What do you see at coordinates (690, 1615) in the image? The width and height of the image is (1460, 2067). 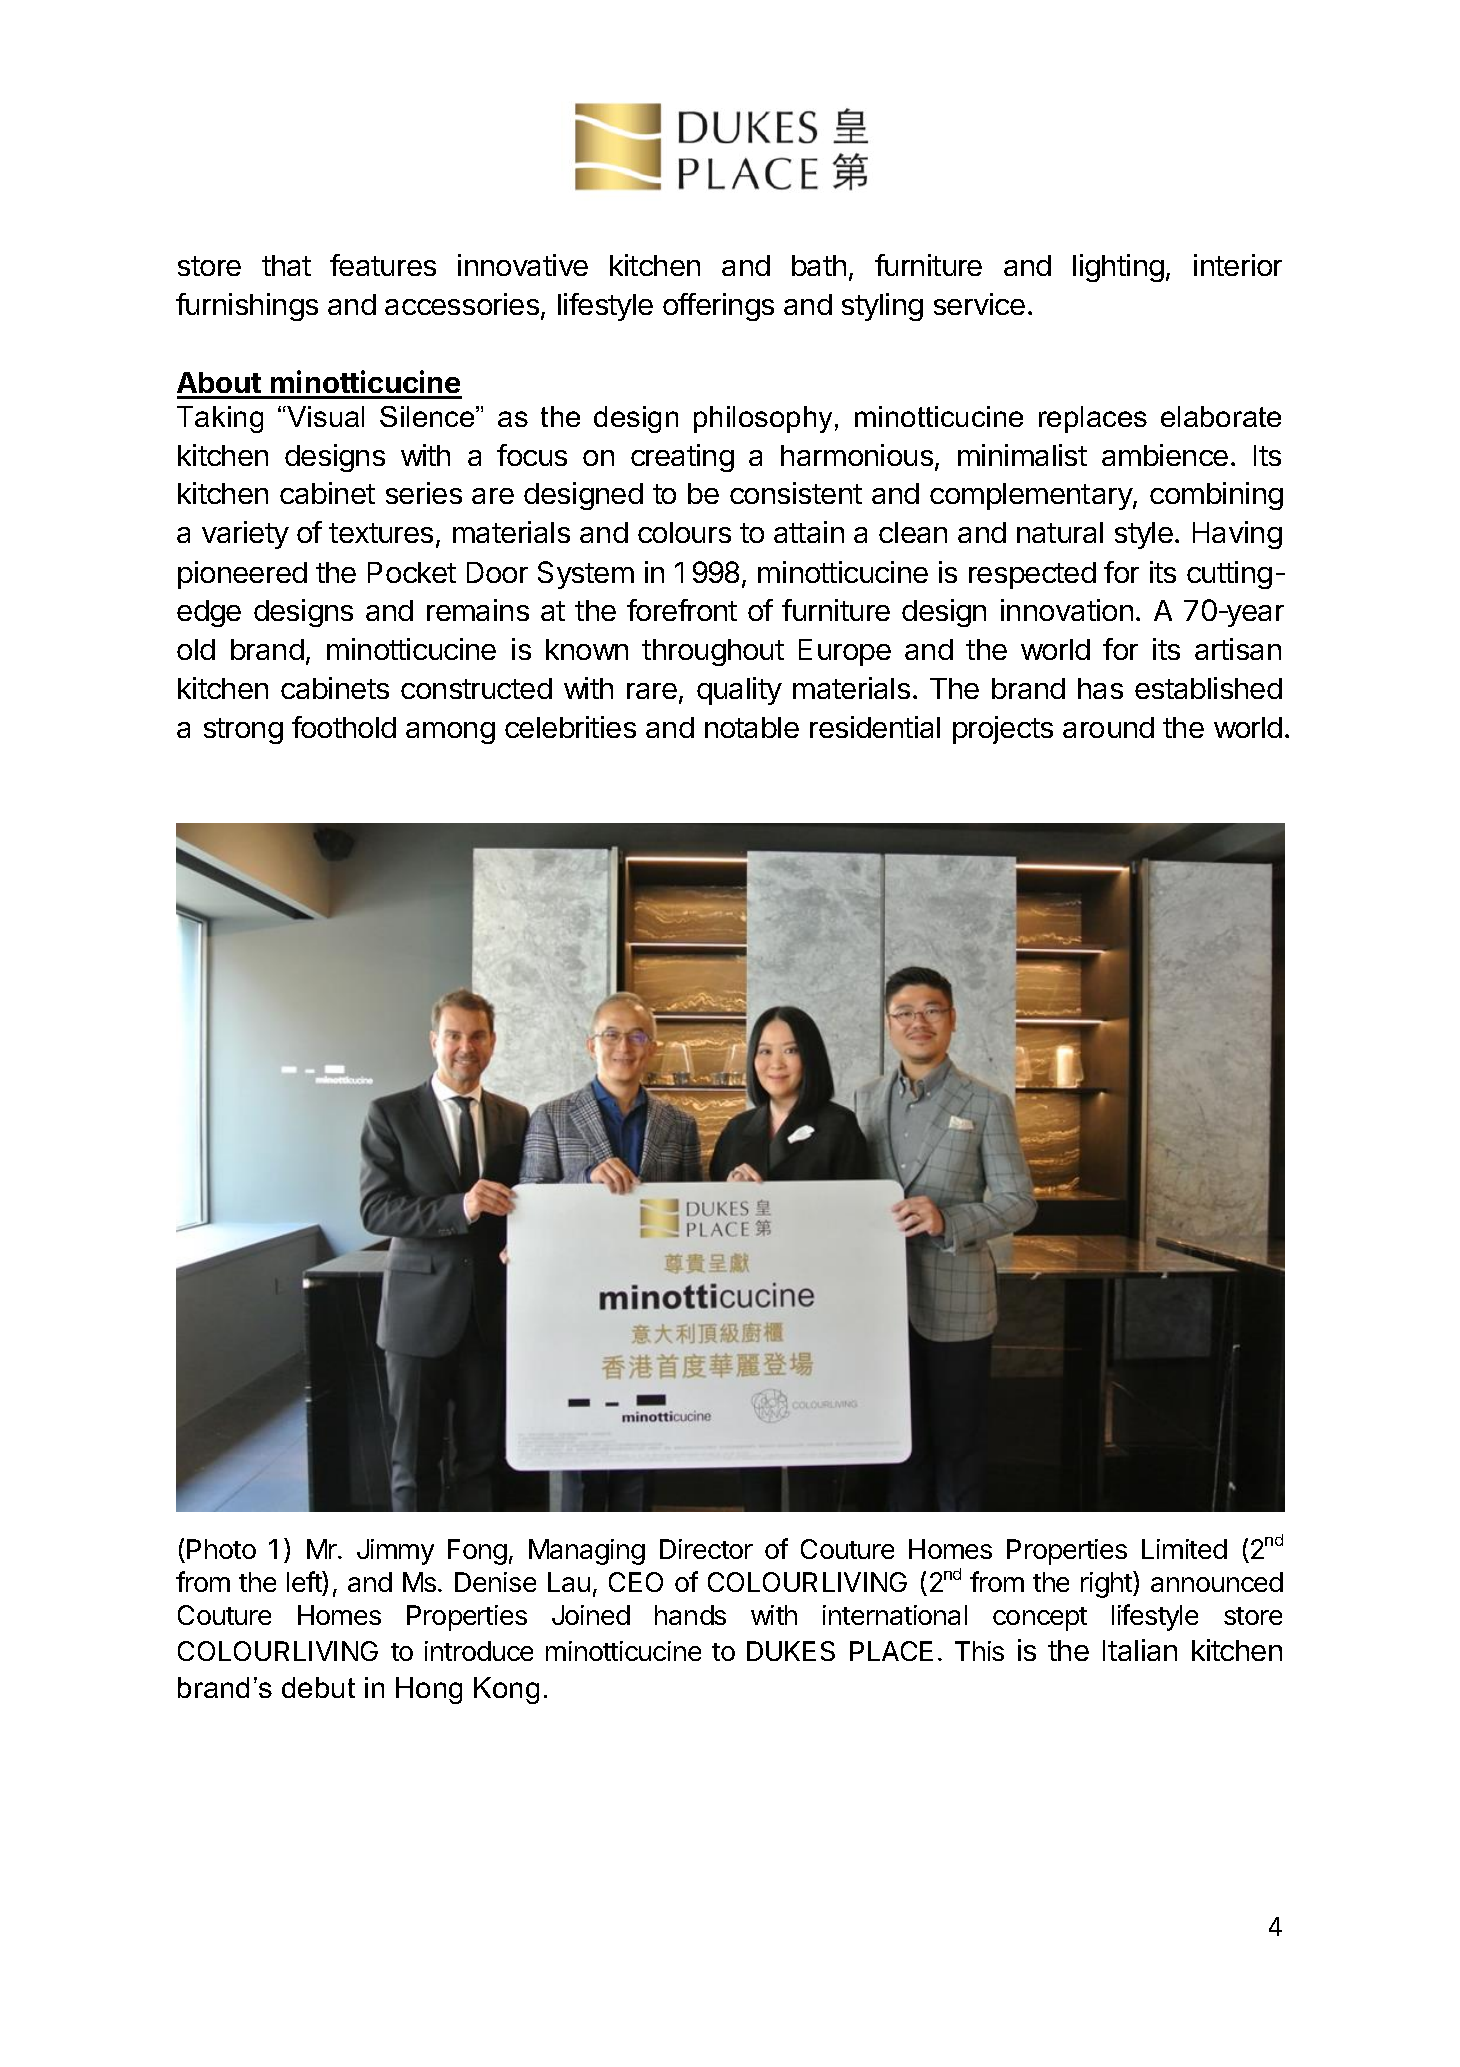 I see `hands` at bounding box center [690, 1615].
